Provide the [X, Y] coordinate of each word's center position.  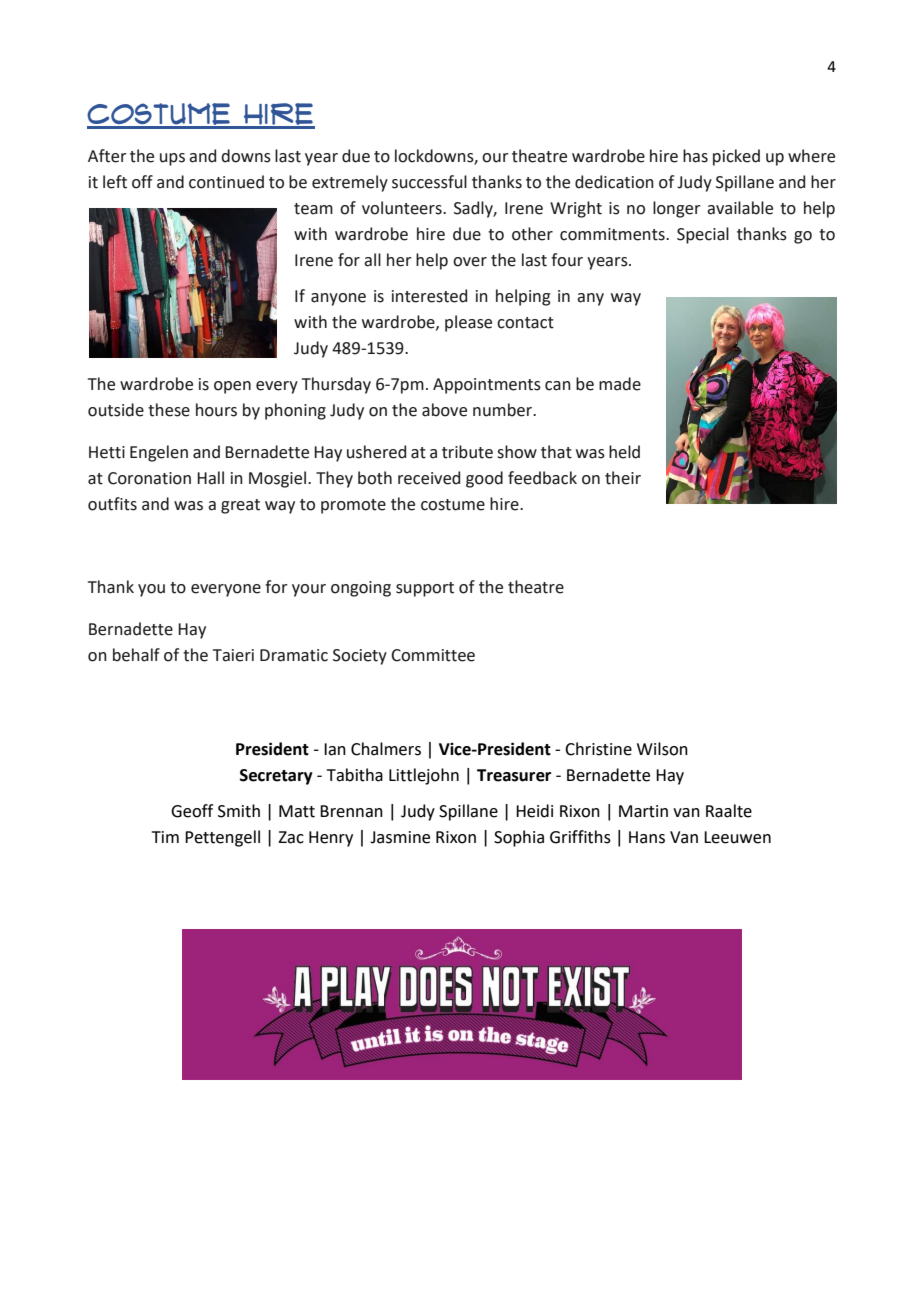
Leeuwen [737, 837]
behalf [136, 655]
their [623, 478]
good [484, 479]
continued [226, 182]
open [232, 387]
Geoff [192, 811]
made [620, 384]
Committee [433, 655]
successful [429, 182]
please [468, 323]
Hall [210, 478]
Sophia [519, 838]
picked [736, 157]
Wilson [662, 749]
